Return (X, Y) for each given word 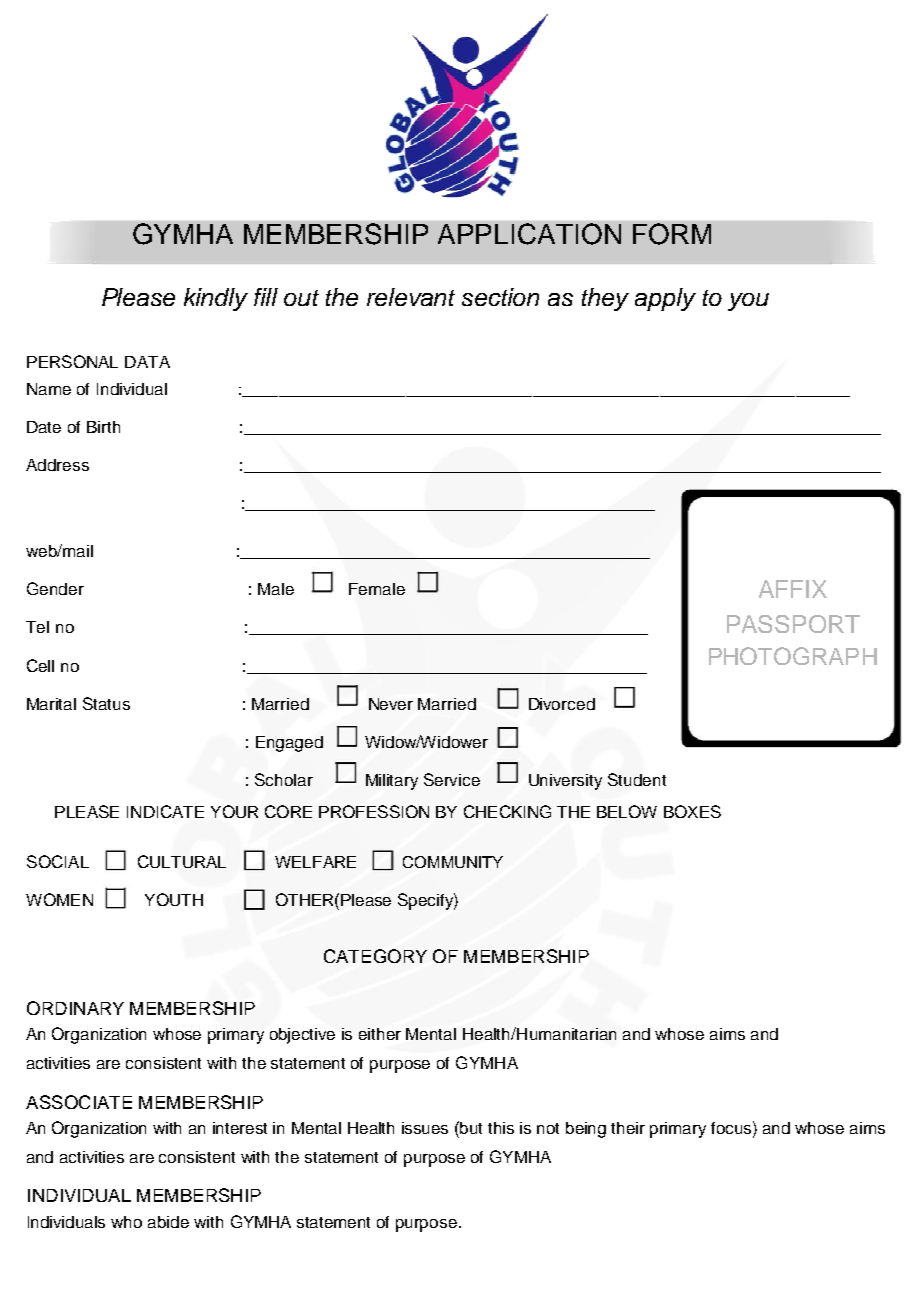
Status (106, 703)
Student (637, 779)
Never (391, 704)
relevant (411, 297)
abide (168, 1222)
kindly (216, 299)
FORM (672, 234)
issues (425, 1128)
